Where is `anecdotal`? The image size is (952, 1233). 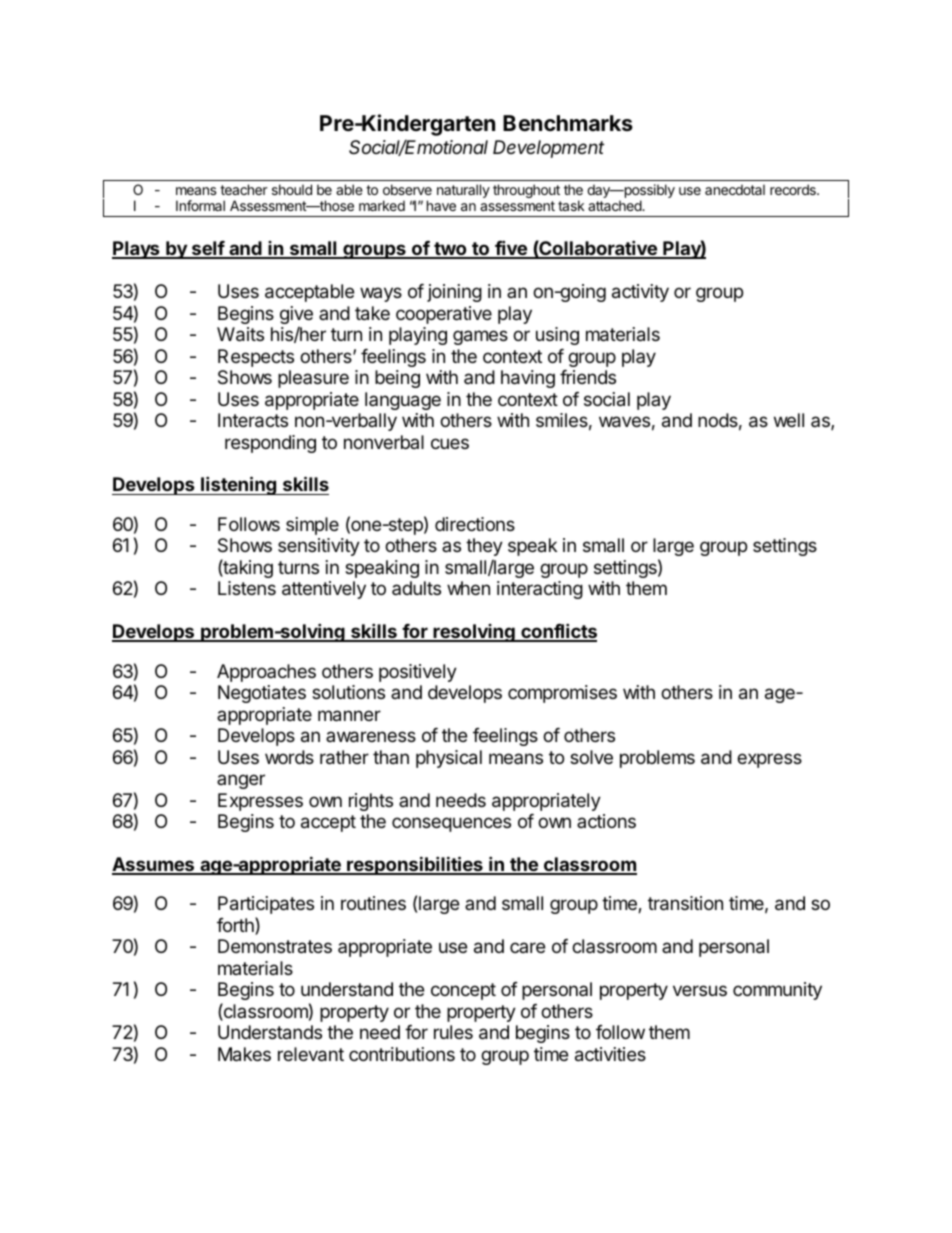
anecdotal is located at coordinates (735, 189).
